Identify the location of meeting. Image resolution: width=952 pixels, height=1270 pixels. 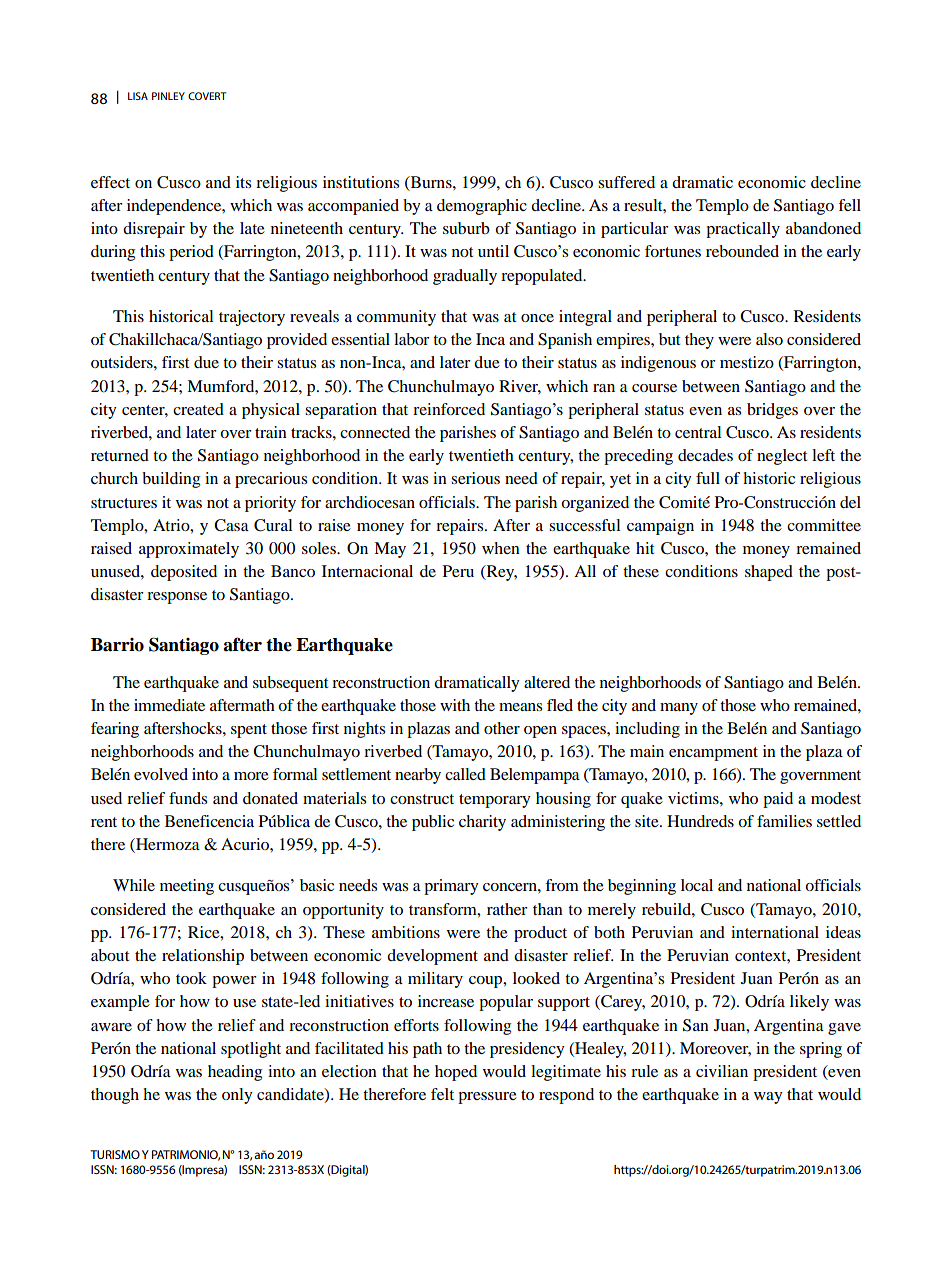
(187, 887).
